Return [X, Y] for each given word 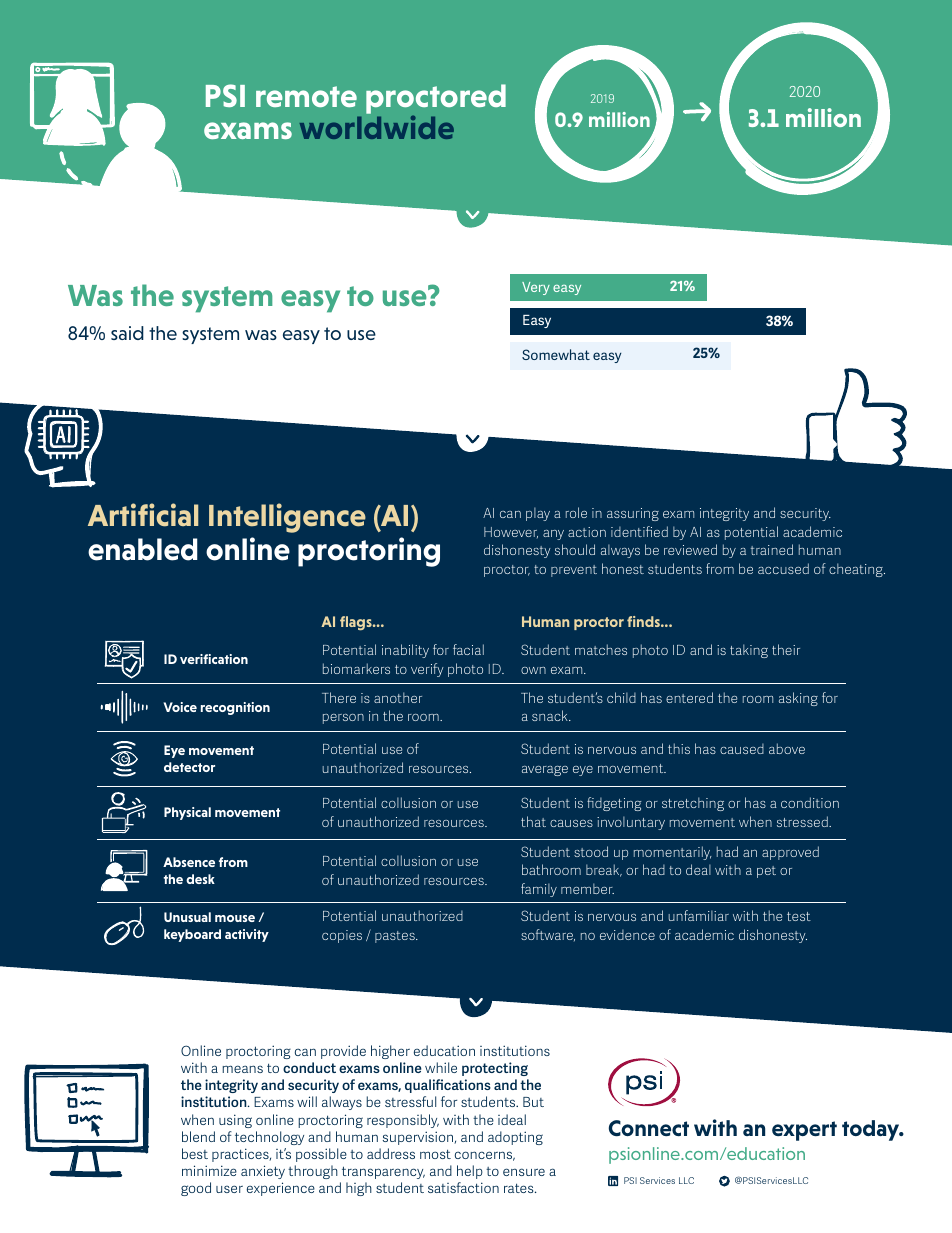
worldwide [377, 127]
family [539, 890]
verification [214, 659]
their [786, 649]
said [127, 333]
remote [306, 96]
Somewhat [556, 354]
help [470, 1172]
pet [766, 872]
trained [772, 549]
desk [200, 879]
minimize [209, 1170]
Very [536, 288]
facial [468, 649]
